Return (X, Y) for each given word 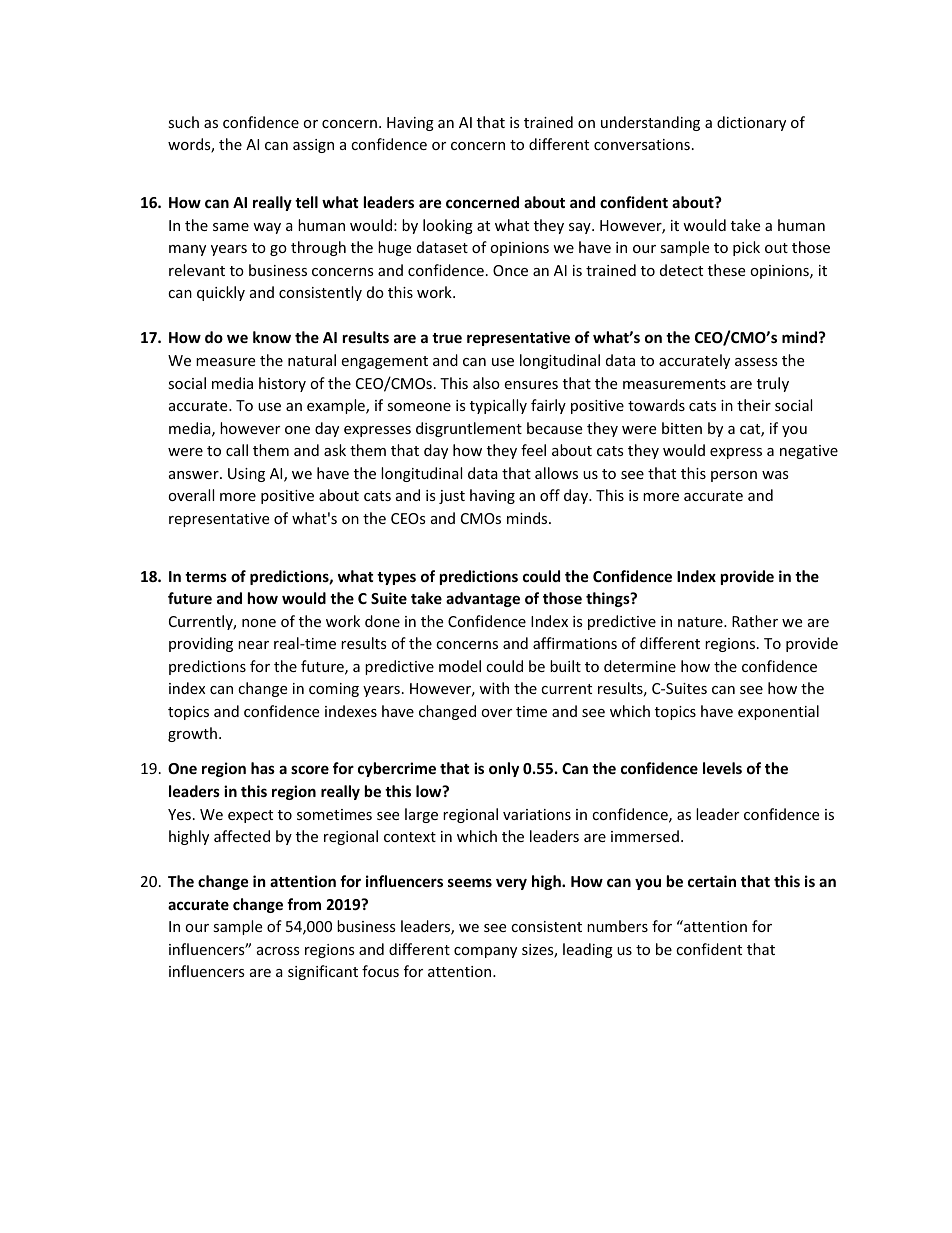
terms (206, 577)
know (272, 337)
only (504, 769)
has (263, 768)
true (447, 338)
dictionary (751, 123)
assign (313, 146)
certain (712, 881)
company (485, 952)
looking (448, 226)
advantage (483, 599)
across (278, 951)
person (734, 476)
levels (722, 768)
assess (756, 362)
